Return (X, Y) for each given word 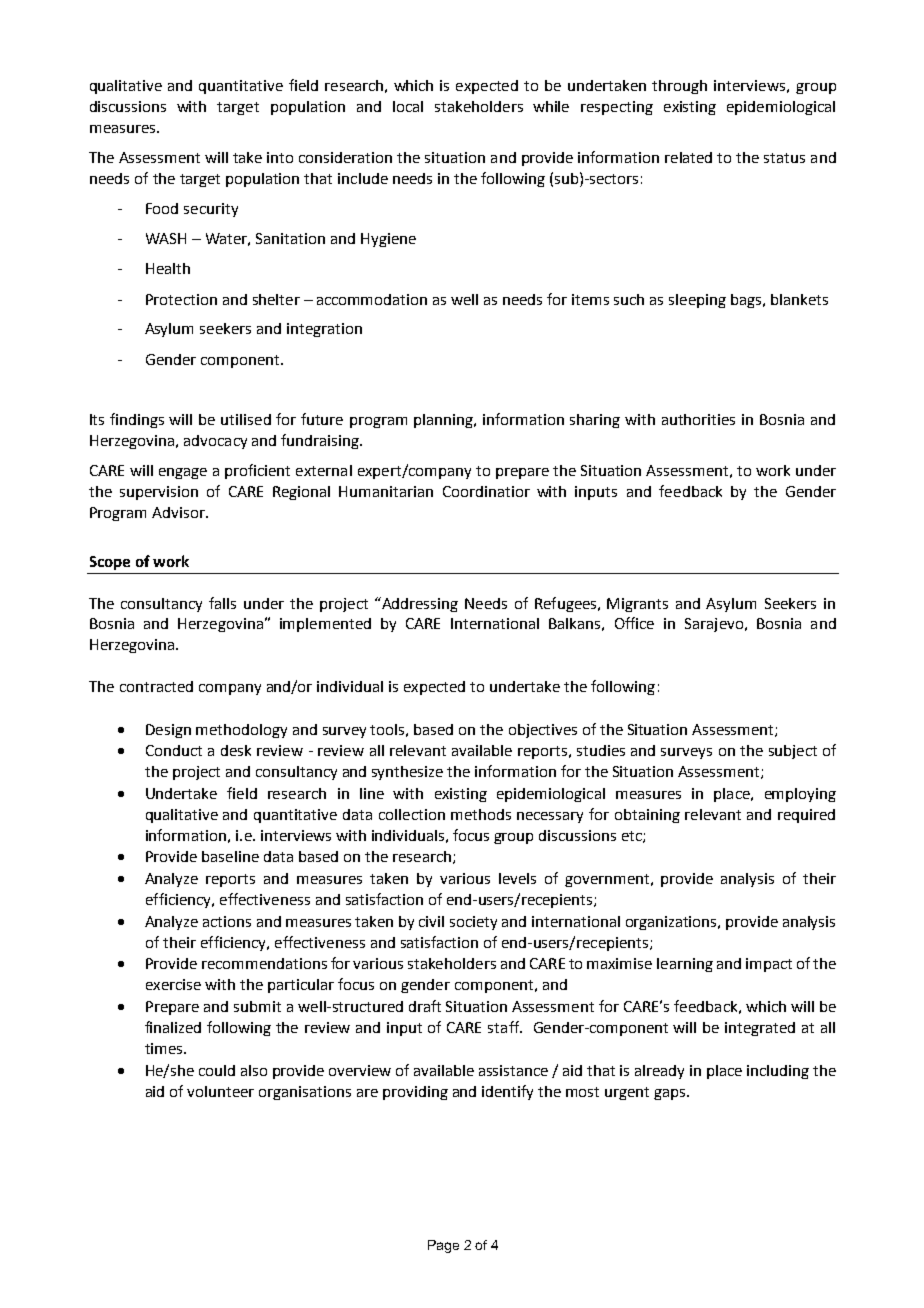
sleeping (697, 301)
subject (793, 752)
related (688, 157)
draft (425, 1006)
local (408, 106)
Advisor (179, 512)
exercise (173, 984)
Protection (181, 299)
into (280, 157)
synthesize (407, 773)
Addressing (418, 604)
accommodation (372, 299)
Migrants (637, 605)
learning (685, 965)
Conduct (174, 750)
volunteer (220, 1091)
